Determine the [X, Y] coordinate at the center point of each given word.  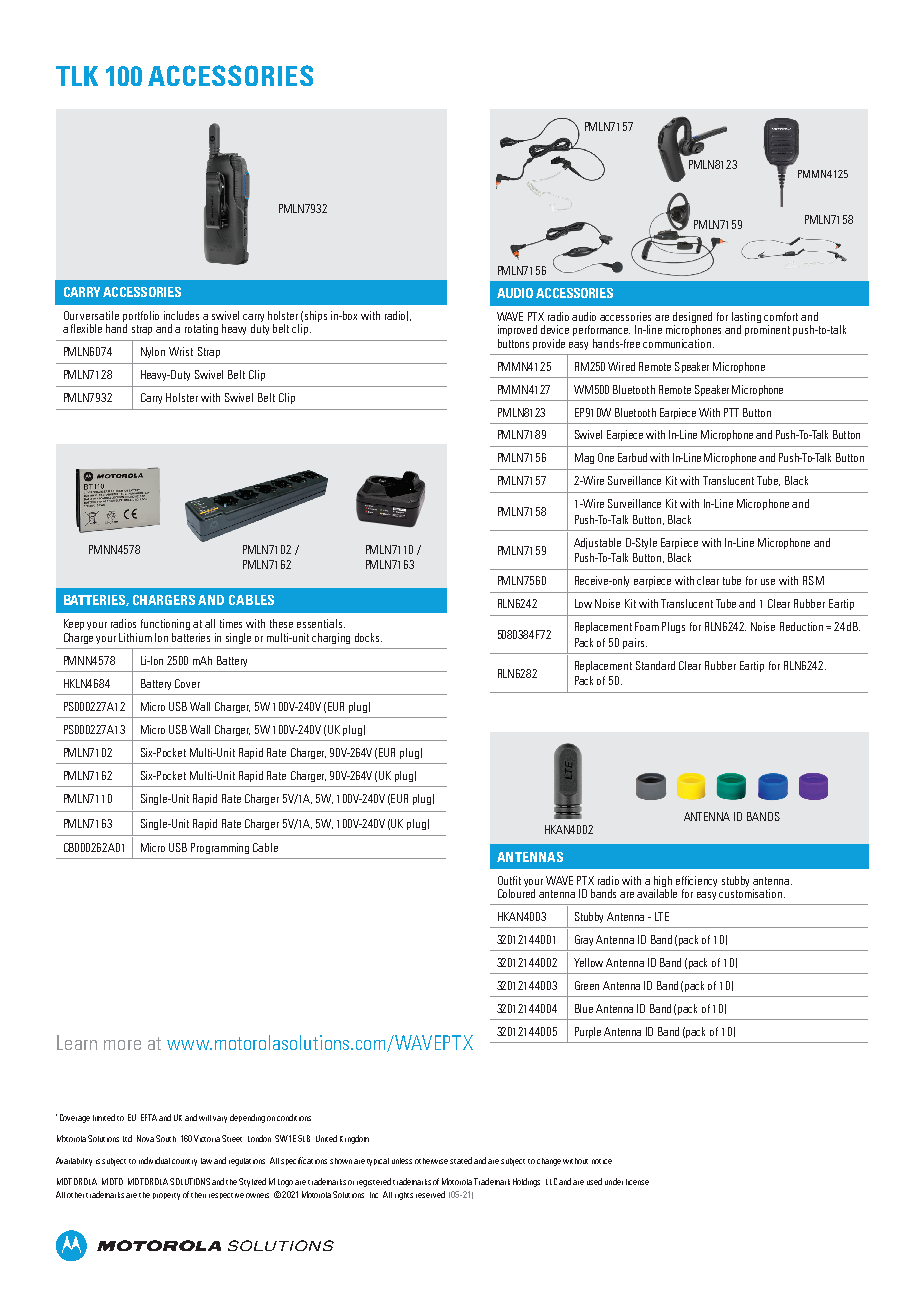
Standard [655, 665]
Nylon [153, 352]
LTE [662, 916]
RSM [813, 580]
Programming [220, 848]
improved [517, 330]
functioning [165, 624]
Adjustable [597, 543]
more [122, 1045]
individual [154, 1160]
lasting [746, 319]
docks [368, 637]
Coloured [516, 892]
